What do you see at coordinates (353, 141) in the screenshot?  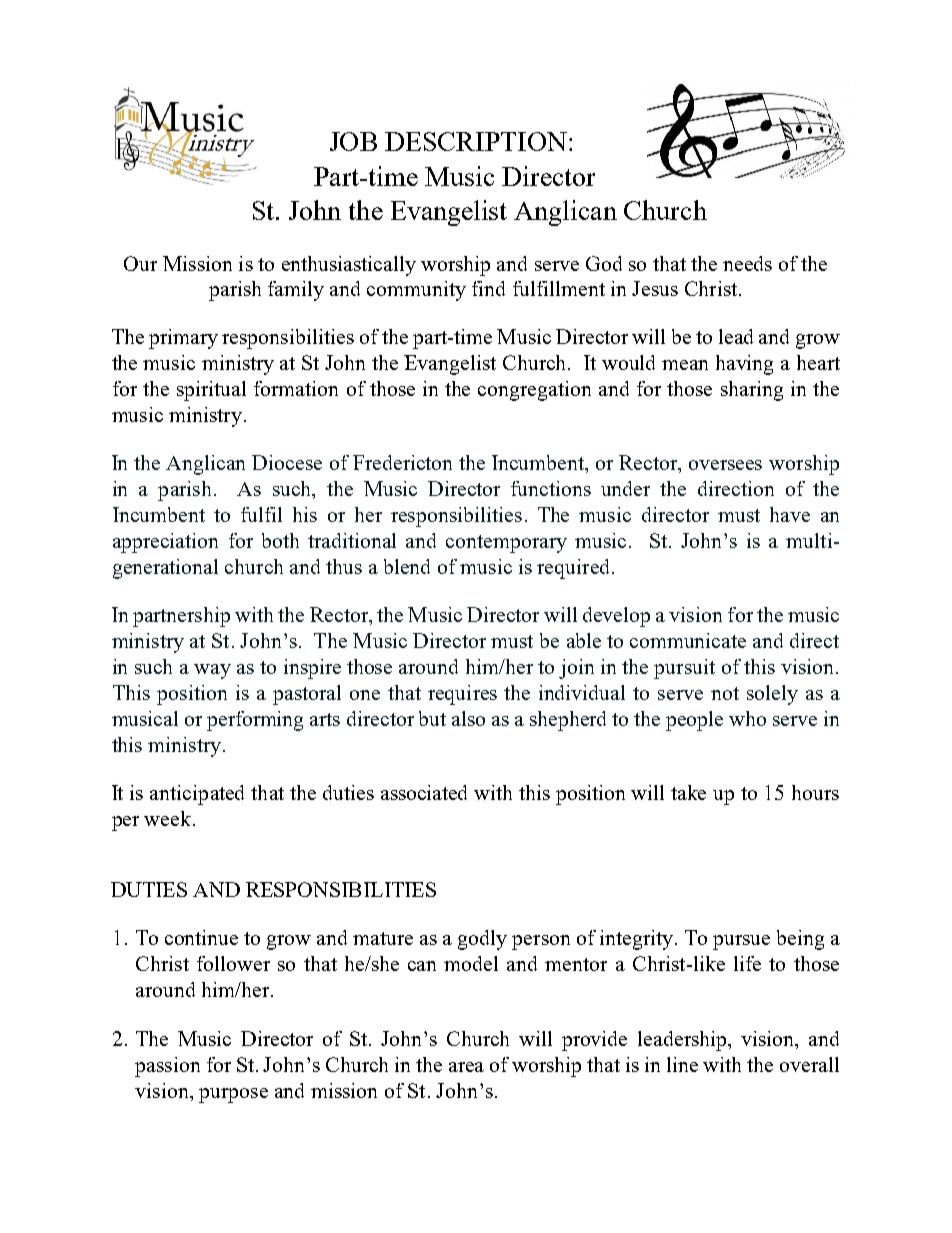 I see `JOB` at bounding box center [353, 141].
